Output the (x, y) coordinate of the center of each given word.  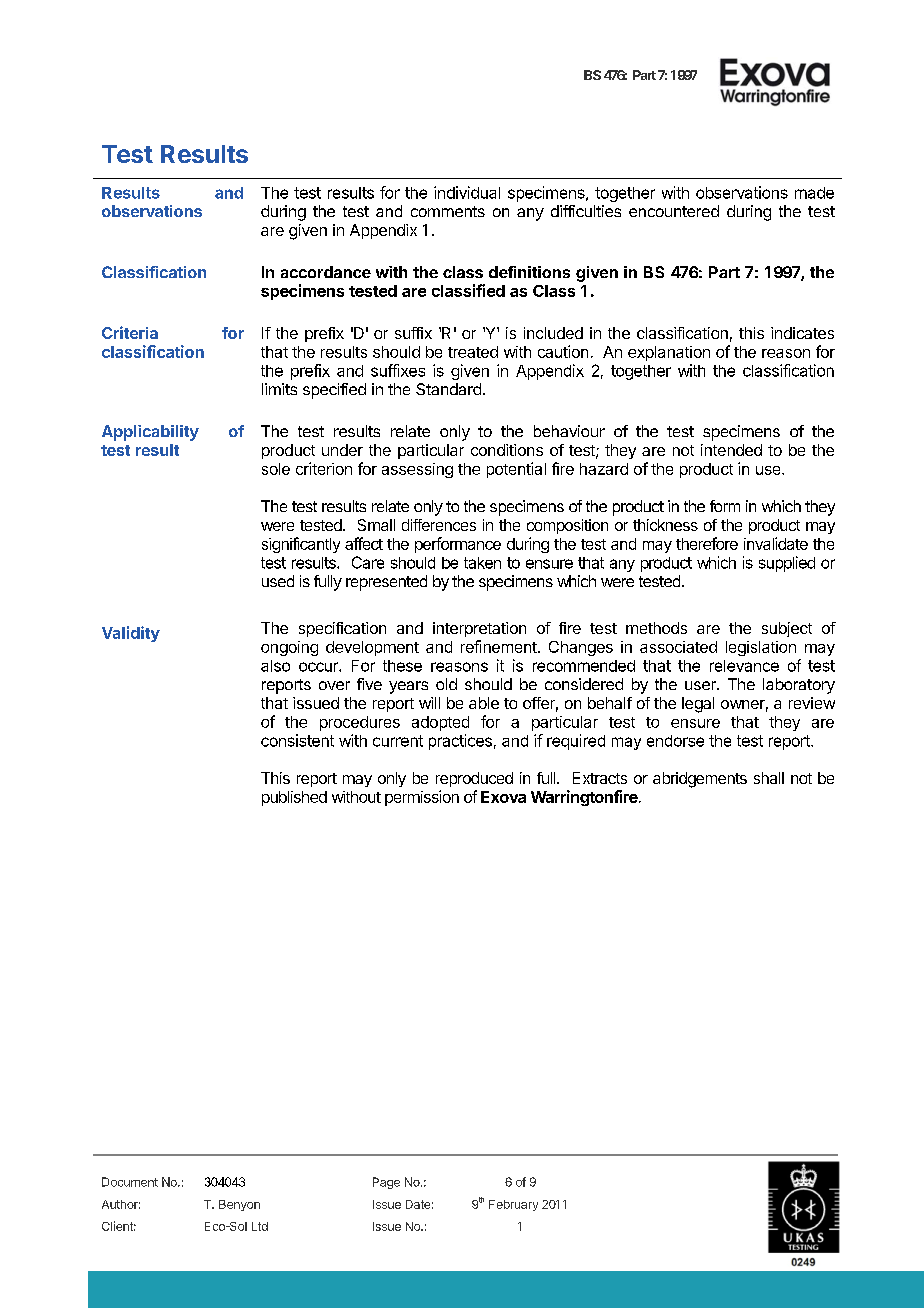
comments (448, 211)
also (275, 666)
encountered (674, 211)
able (484, 703)
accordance (326, 272)
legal (698, 705)
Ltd (260, 1226)
